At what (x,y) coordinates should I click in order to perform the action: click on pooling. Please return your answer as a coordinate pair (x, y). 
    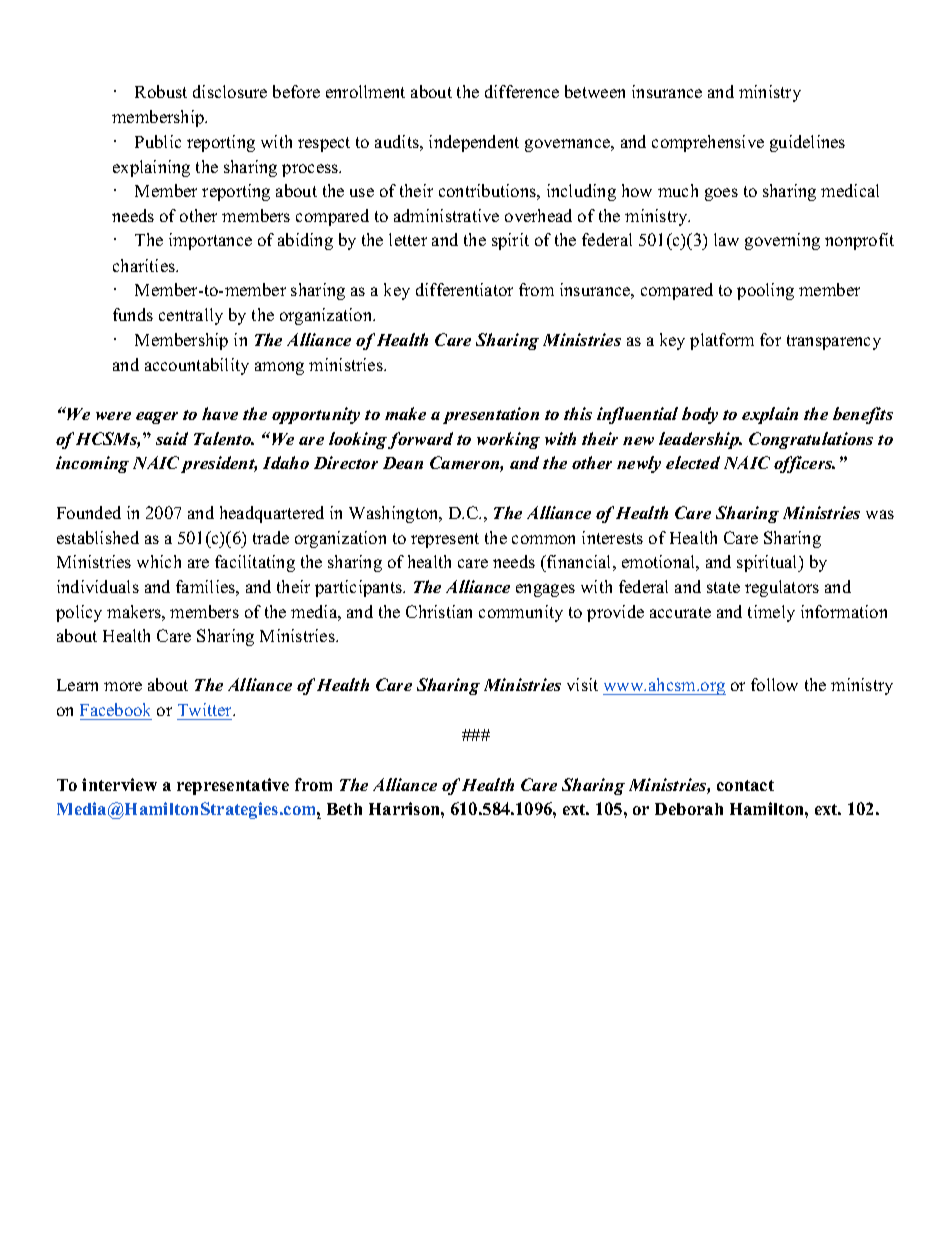
    Looking at the image, I should click on (765, 291).
